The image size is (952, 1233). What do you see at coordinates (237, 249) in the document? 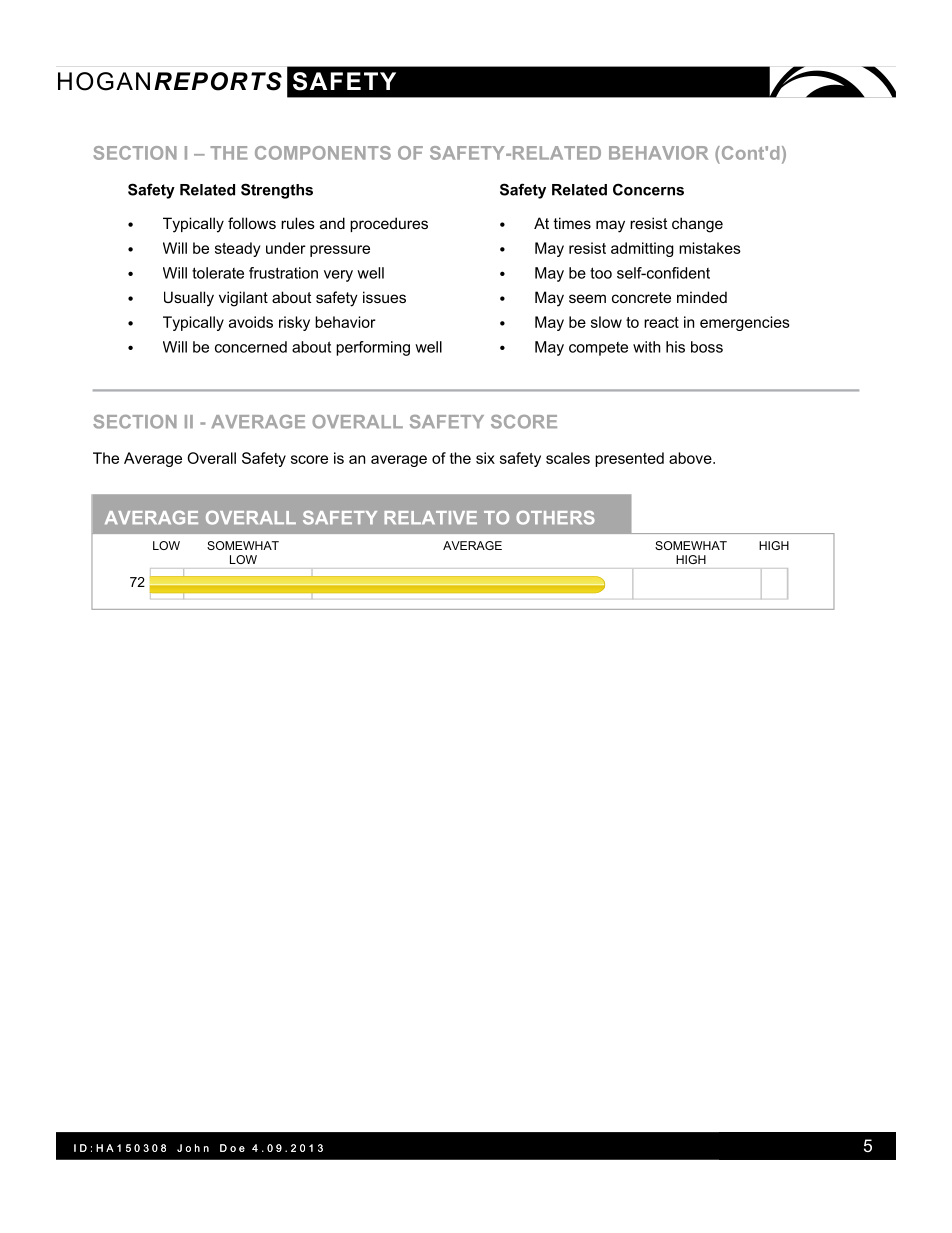
I see `steady` at bounding box center [237, 249].
